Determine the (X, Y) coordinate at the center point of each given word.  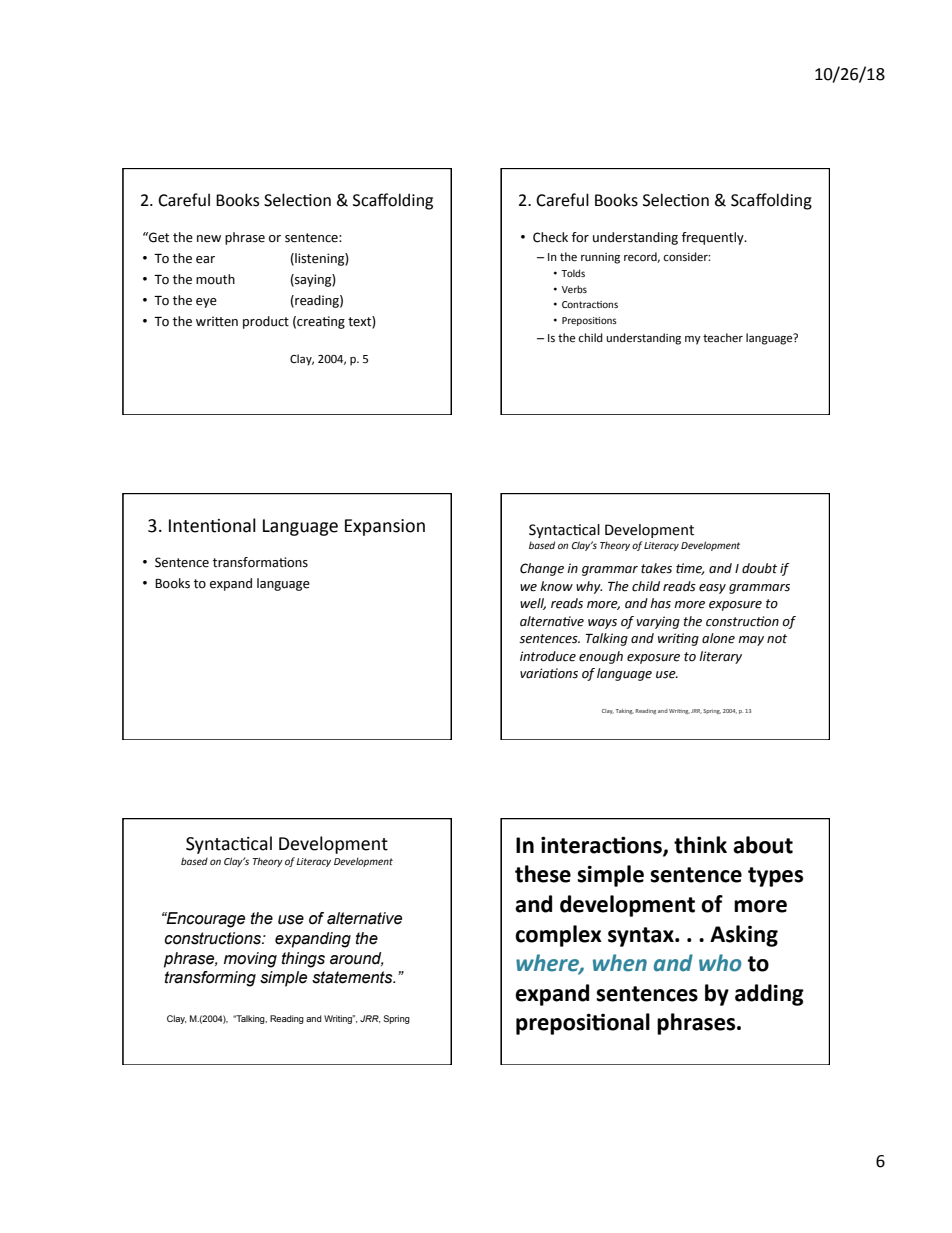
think (700, 845)
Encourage (204, 920)
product (266, 322)
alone (718, 638)
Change (542, 569)
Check (550, 237)
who (720, 963)
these (543, 874)
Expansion (385, 527)
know (556, 586)
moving (250, 960)
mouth (215, 279)
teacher (723, 338)
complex (558, 936)
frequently (714, 238)
